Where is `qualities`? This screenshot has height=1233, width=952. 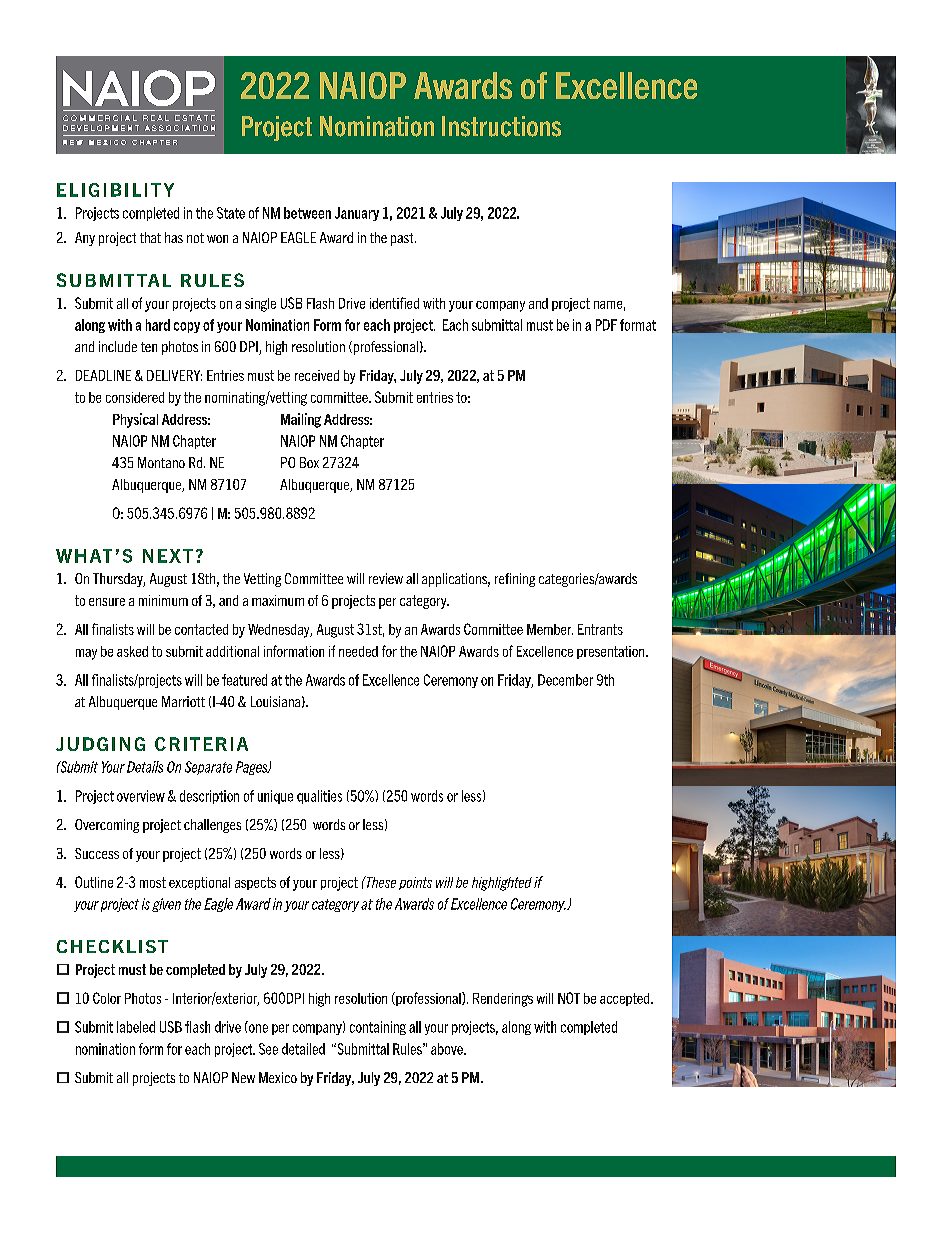 qualities is located at coordinates (319, 797).
